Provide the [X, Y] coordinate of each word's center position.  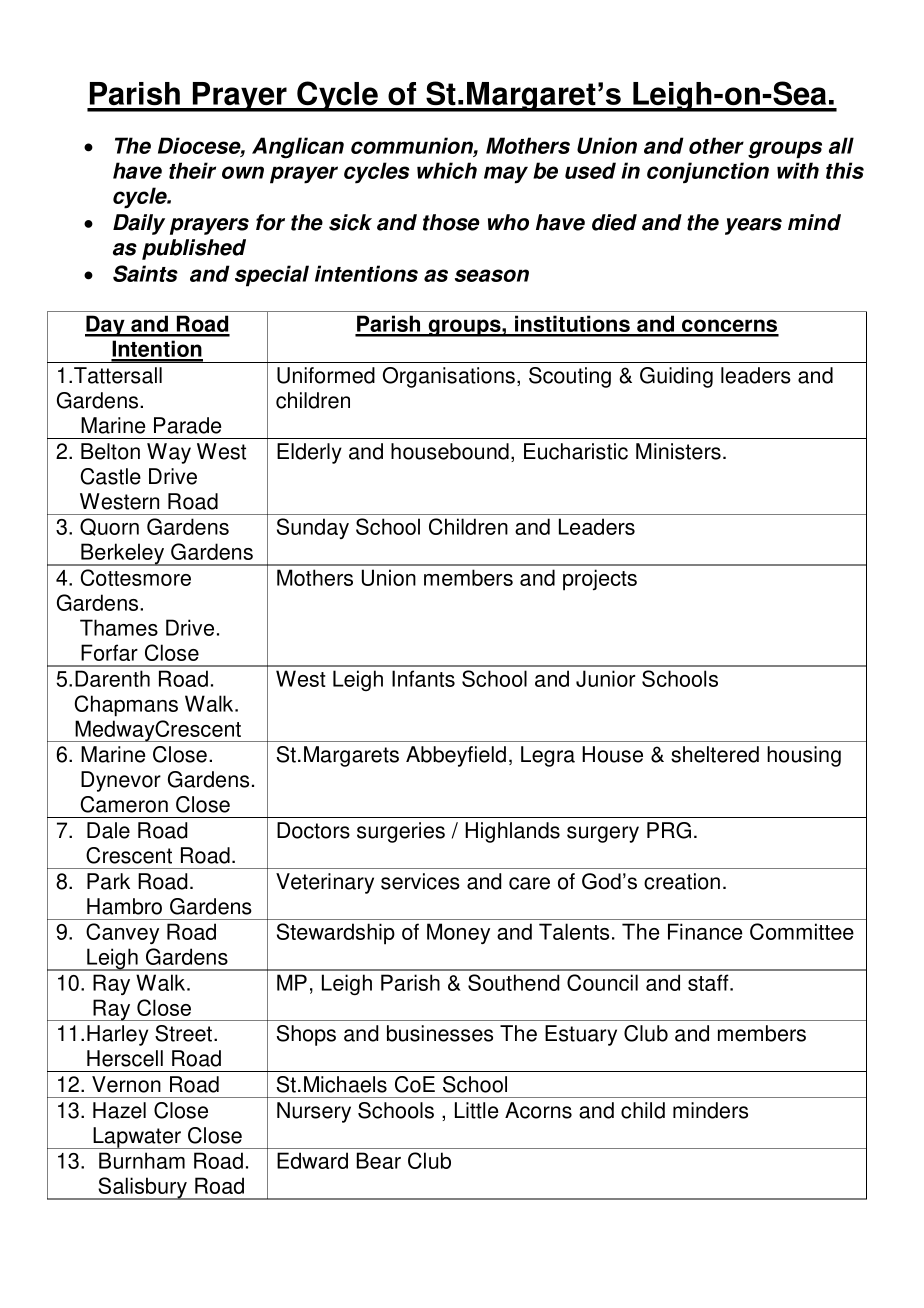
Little [476, 1110]
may [506, 175]
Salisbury [142, 1188]
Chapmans [126, 706]
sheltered [715, 754]
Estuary [581, 1035]
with [798, 170]
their [192, 170]
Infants [423, 678]
